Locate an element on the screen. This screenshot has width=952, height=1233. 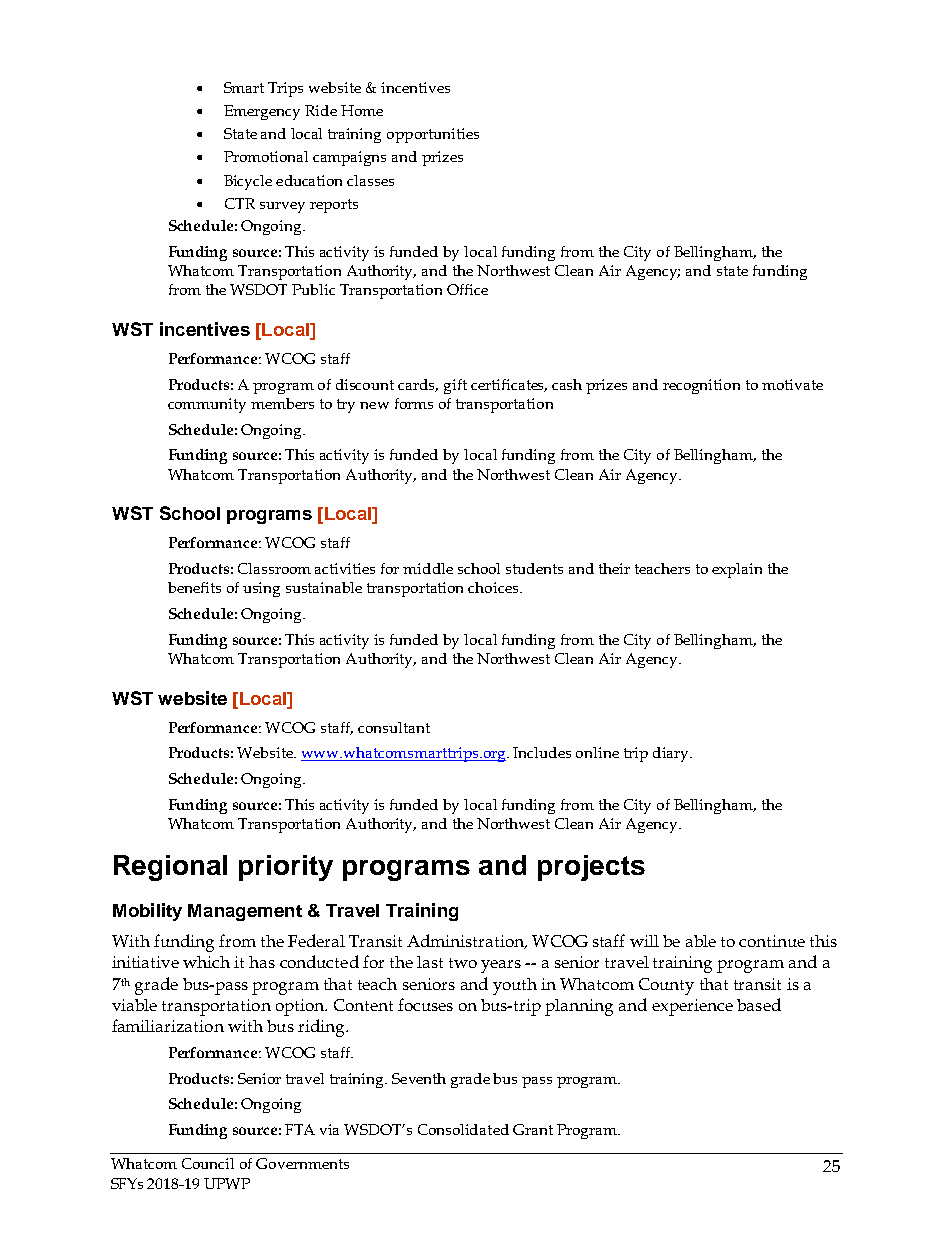
explain is located at coordinates (737, 570).
